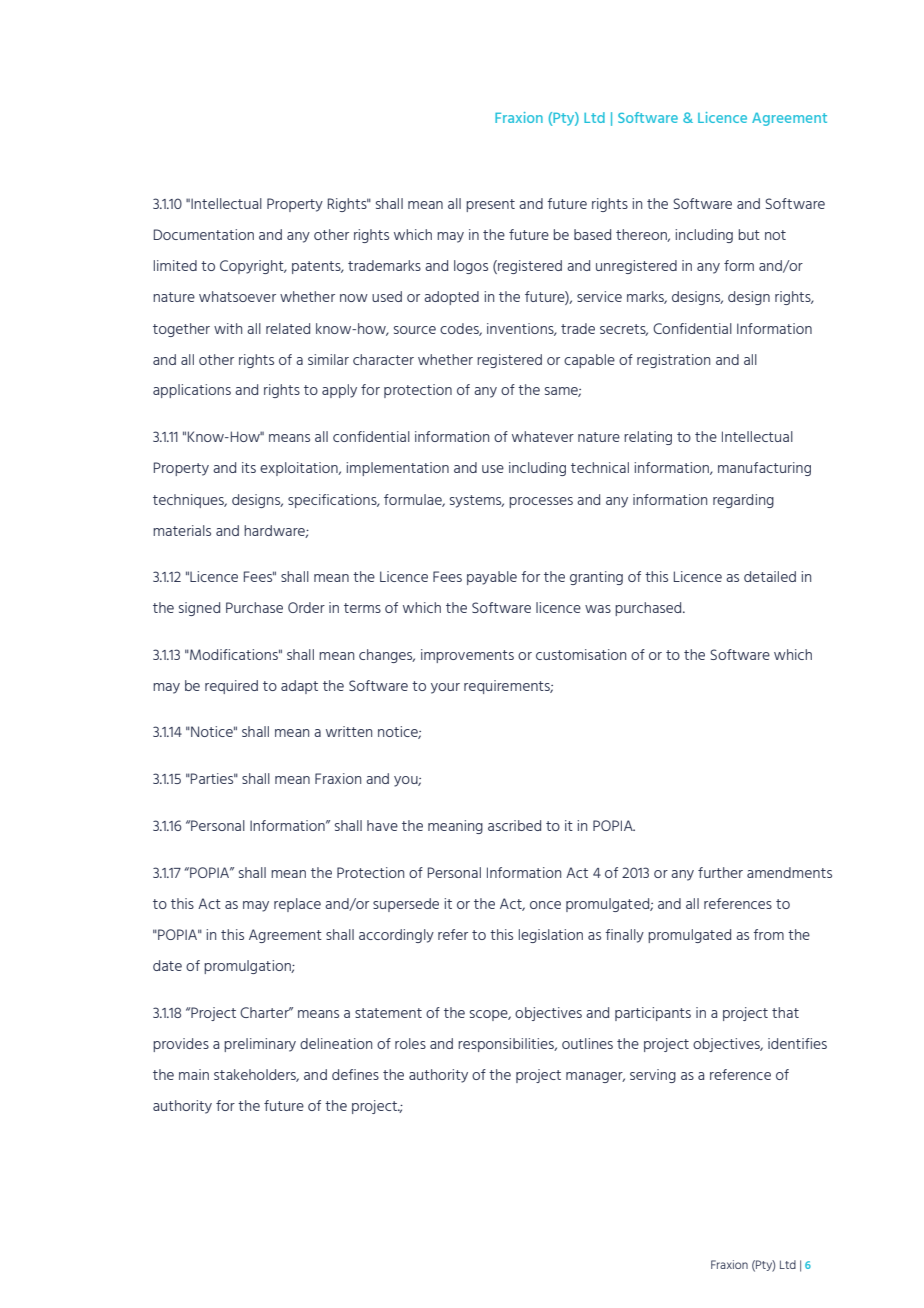  Describe the element at coordinates (260, 1045) in the document. I see `preliminary` at that location.
